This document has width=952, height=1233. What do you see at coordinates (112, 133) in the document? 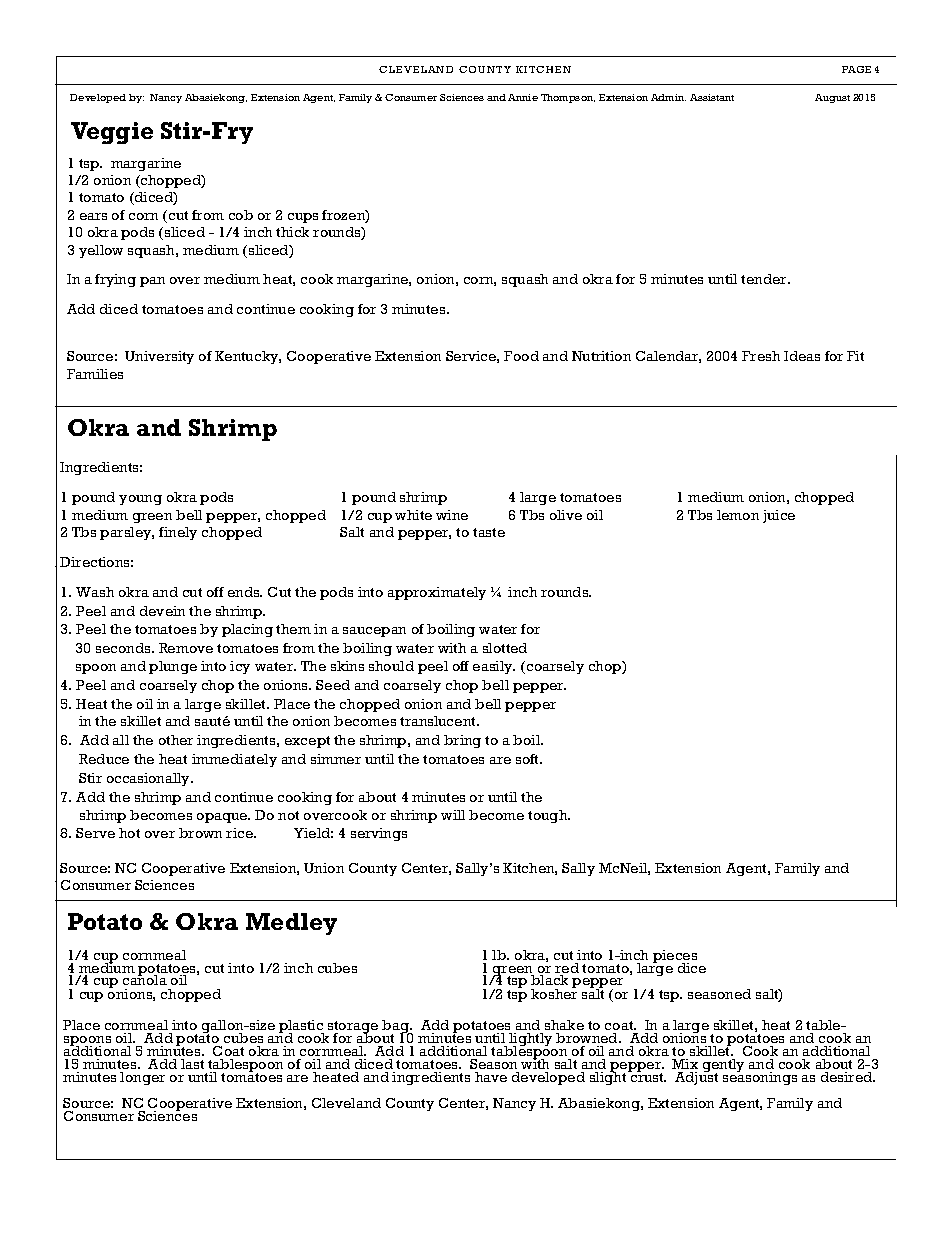
I see `Veggie` at bounding box center [112, 133].
